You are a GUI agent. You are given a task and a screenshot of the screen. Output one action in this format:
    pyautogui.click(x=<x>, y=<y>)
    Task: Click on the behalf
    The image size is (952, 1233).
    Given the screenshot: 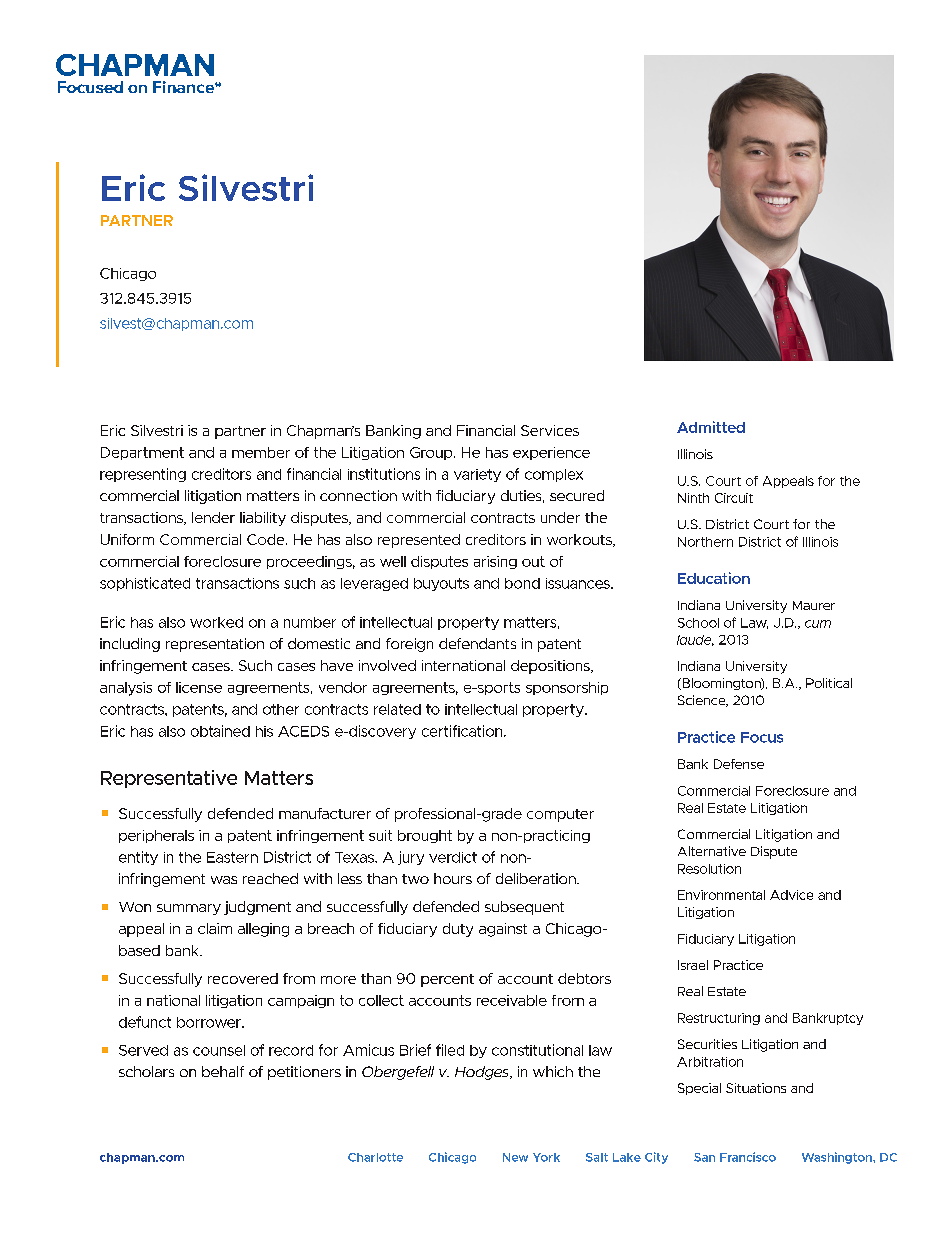 What is the action you would take?
    pyautogui.click(x=223, y=1071)
